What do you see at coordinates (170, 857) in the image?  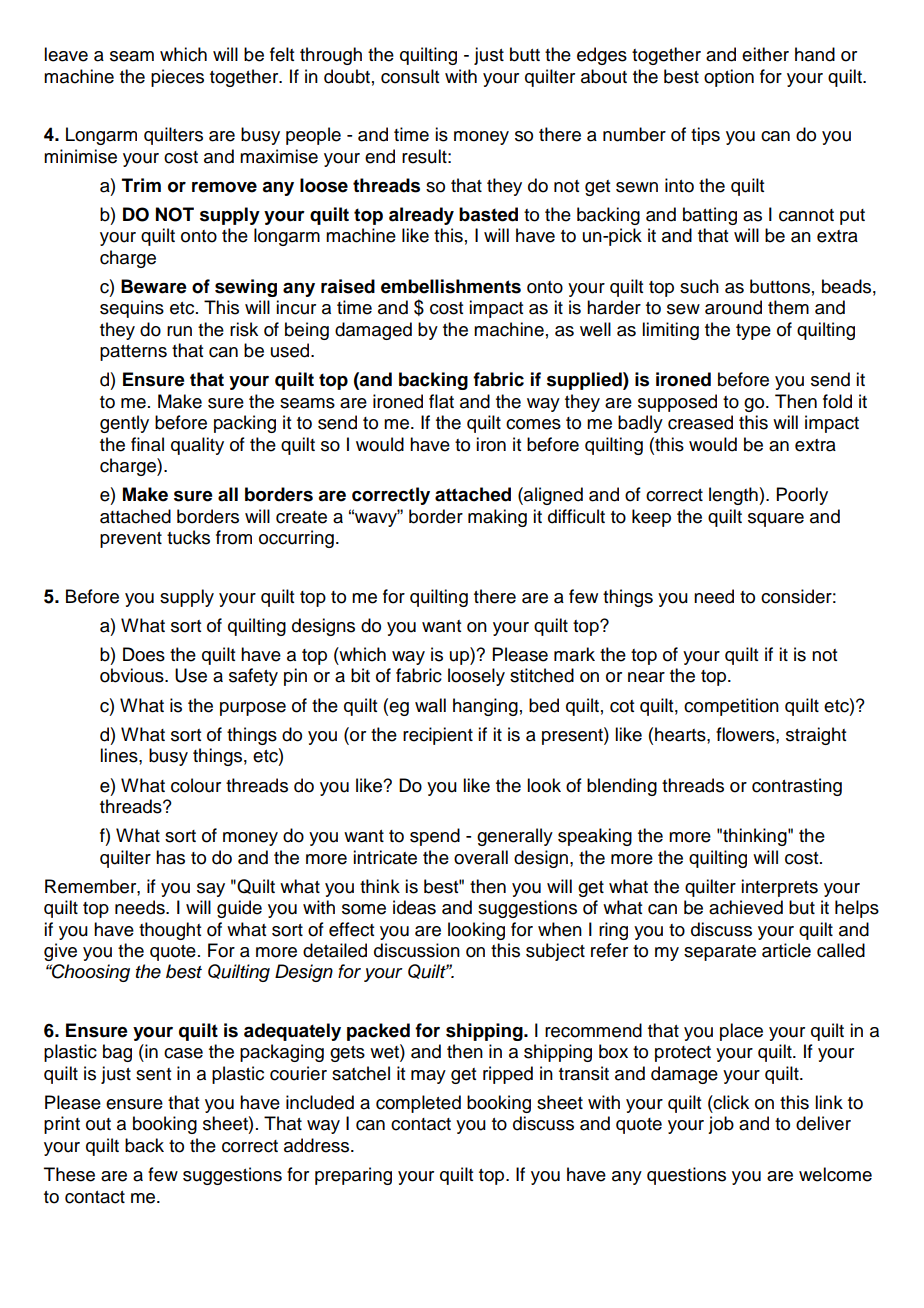 I see `has` at bounding box center [170, 857].
